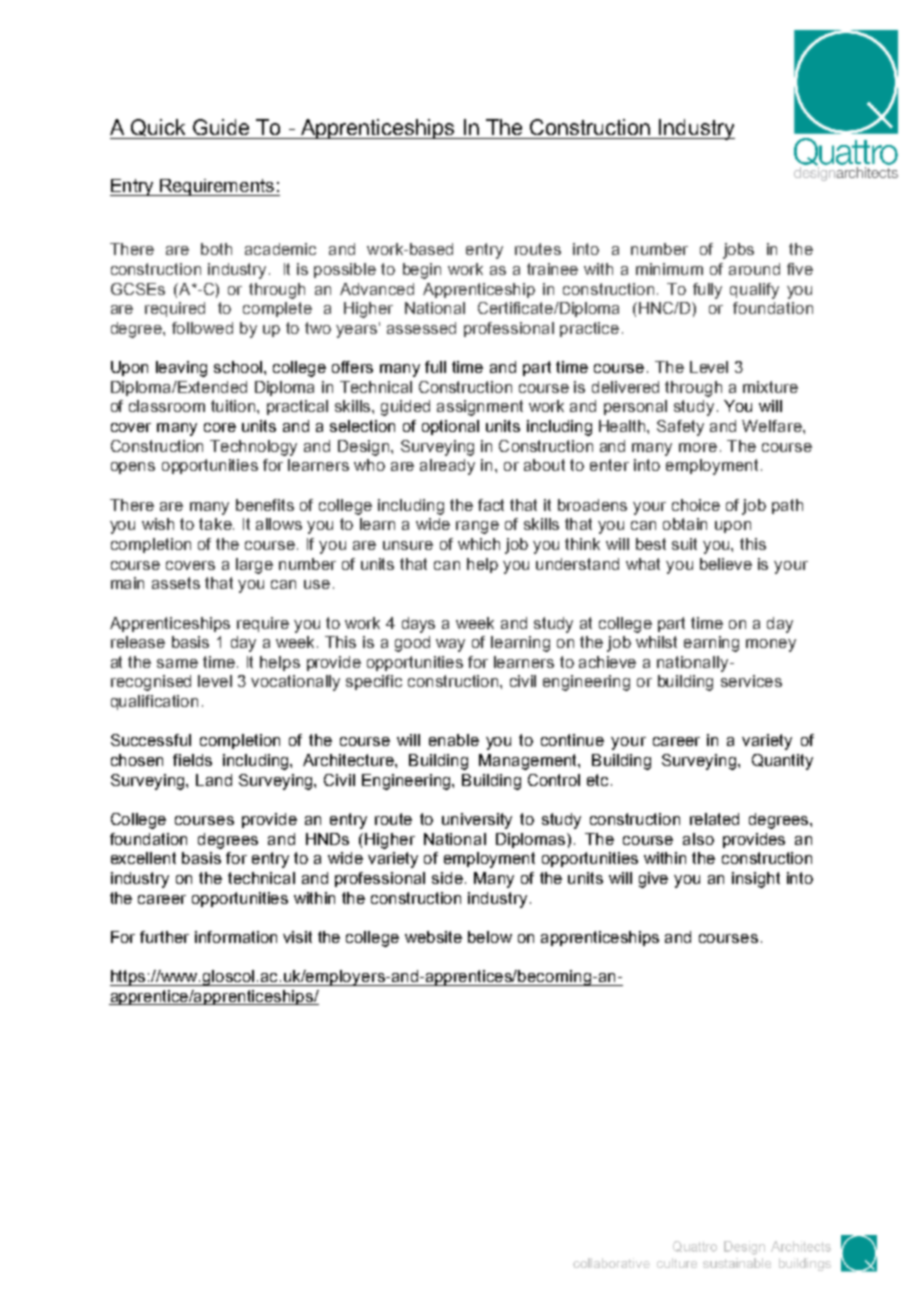  What do you see at coordinates (421, 328) in the screenshot?
I see `assessed` at bounding box center [421, 328].
